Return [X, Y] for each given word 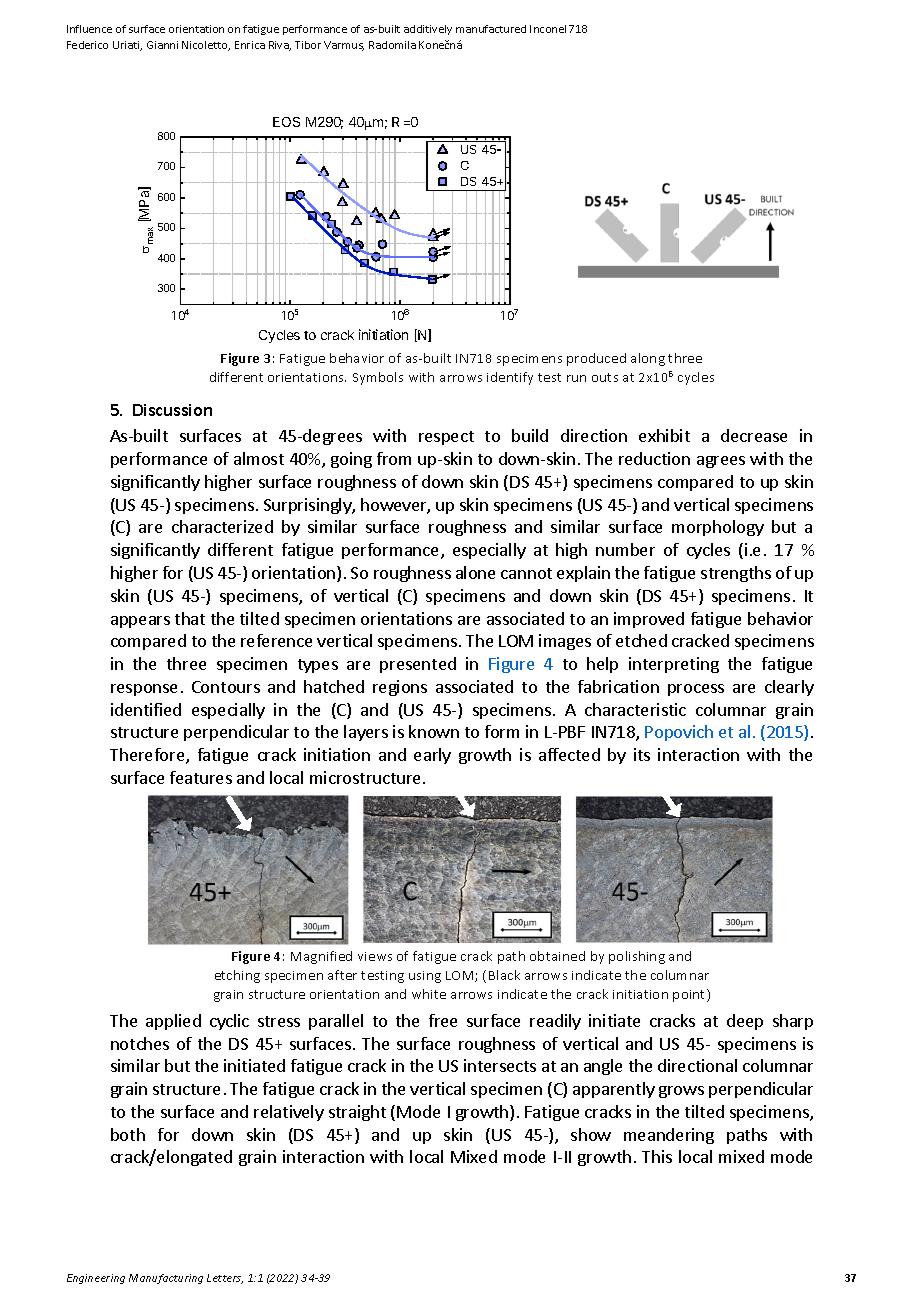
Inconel [548, 29]
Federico [87, 45]
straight [357, 1113]
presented [418, 665]
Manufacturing [166, 1279]
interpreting [674, 665]
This [657, 1156]
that [190, 618]
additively [428, 30]
